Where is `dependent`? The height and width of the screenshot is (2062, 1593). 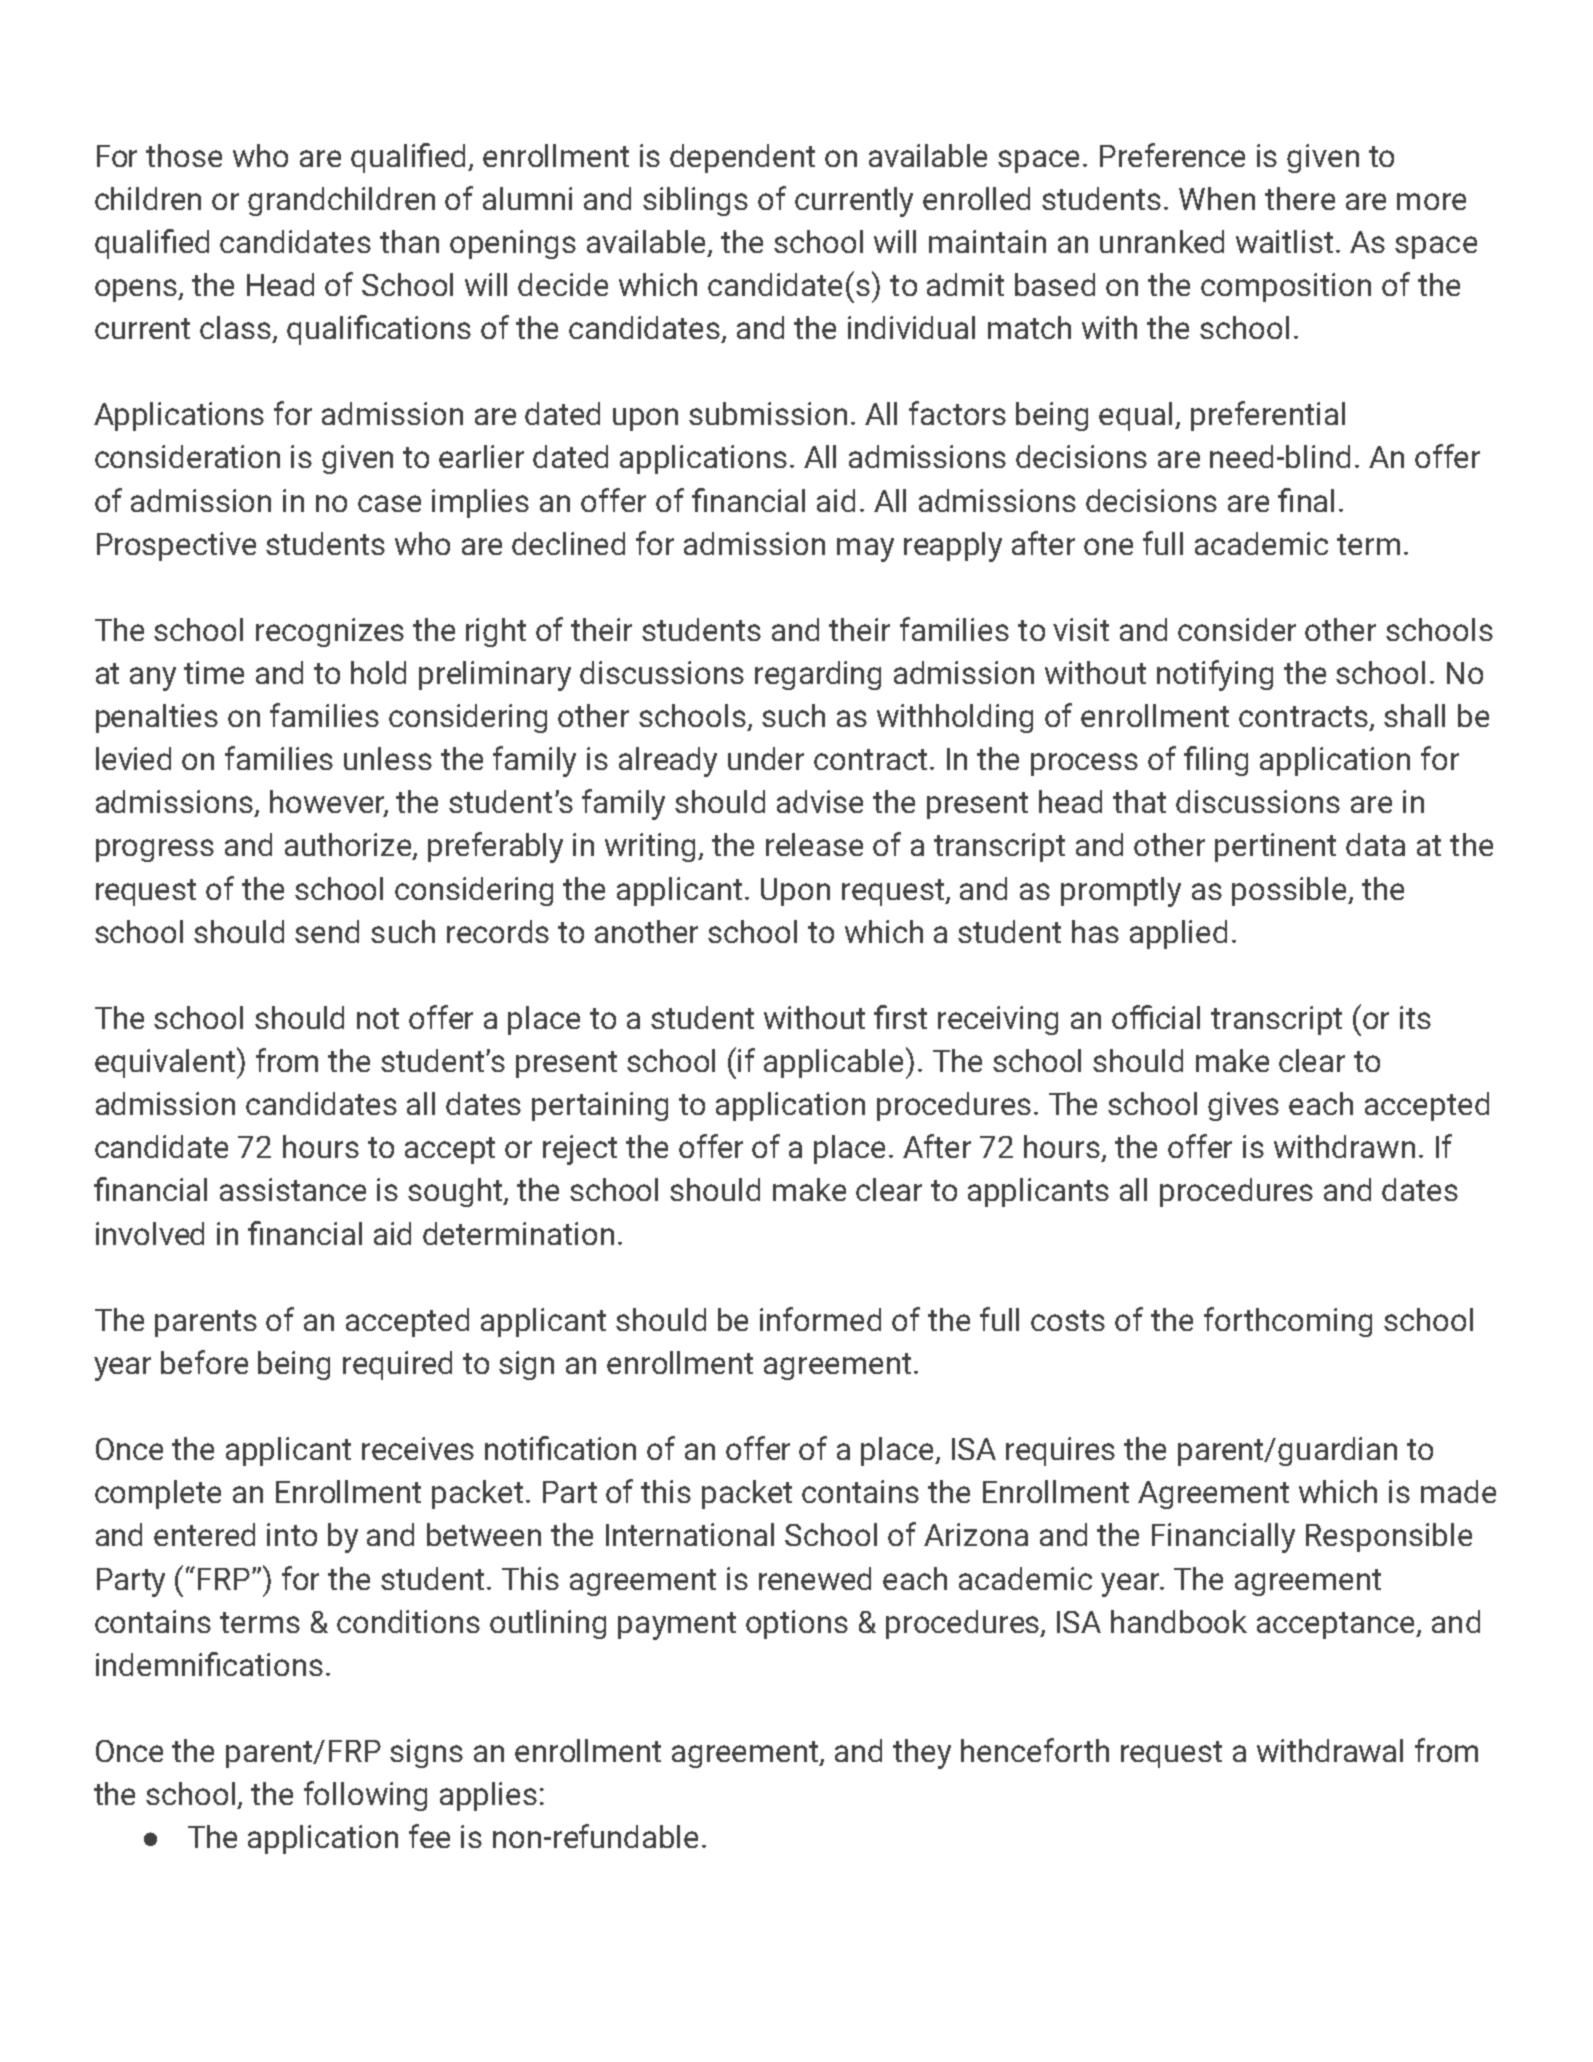
dependent is located at coordinates (742, 158).
